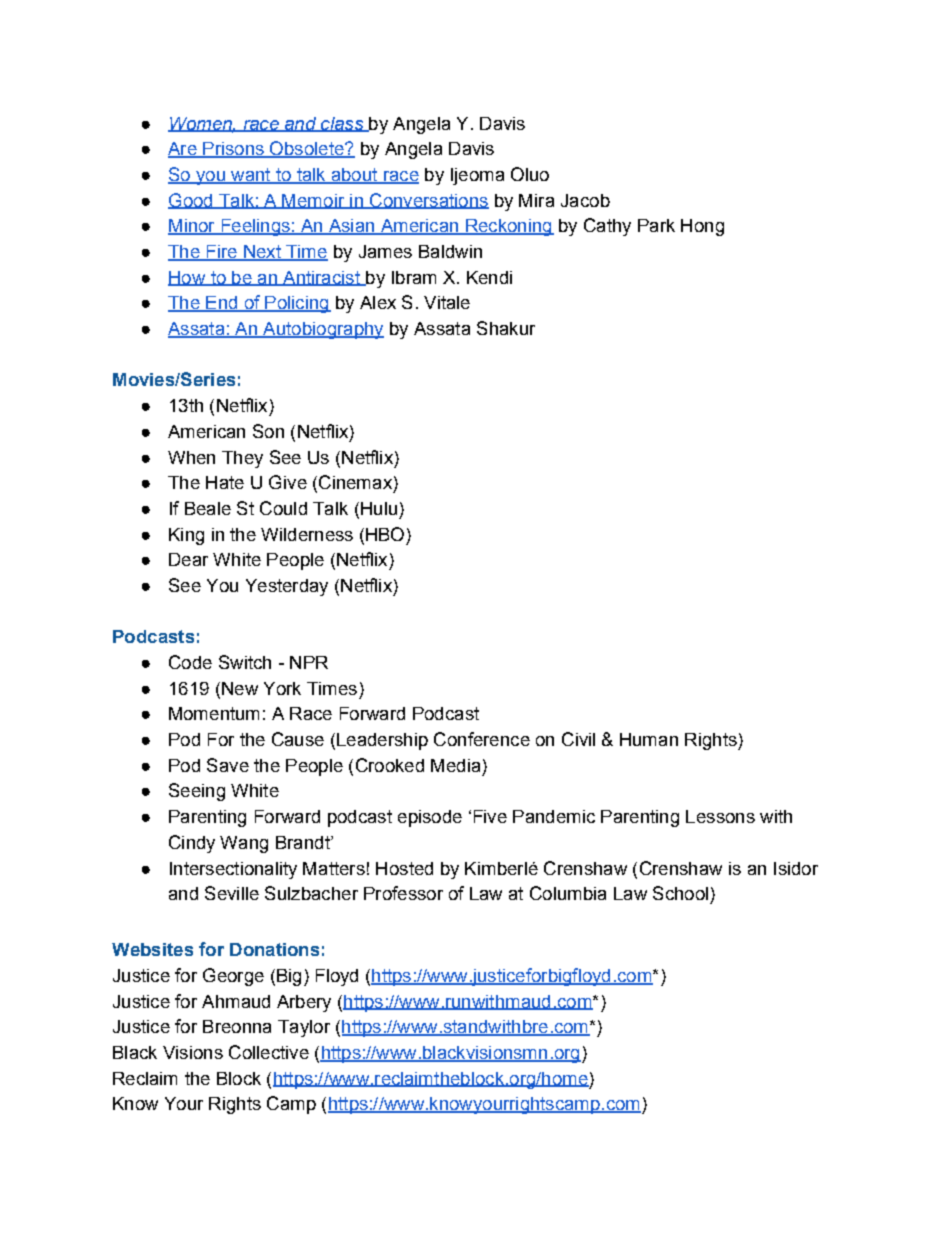 The image size is (952, 1233). What do you see at coordinates (304, 1028) in the screenshot?
I see `Taylor` at bounding box center [304, 1028].
